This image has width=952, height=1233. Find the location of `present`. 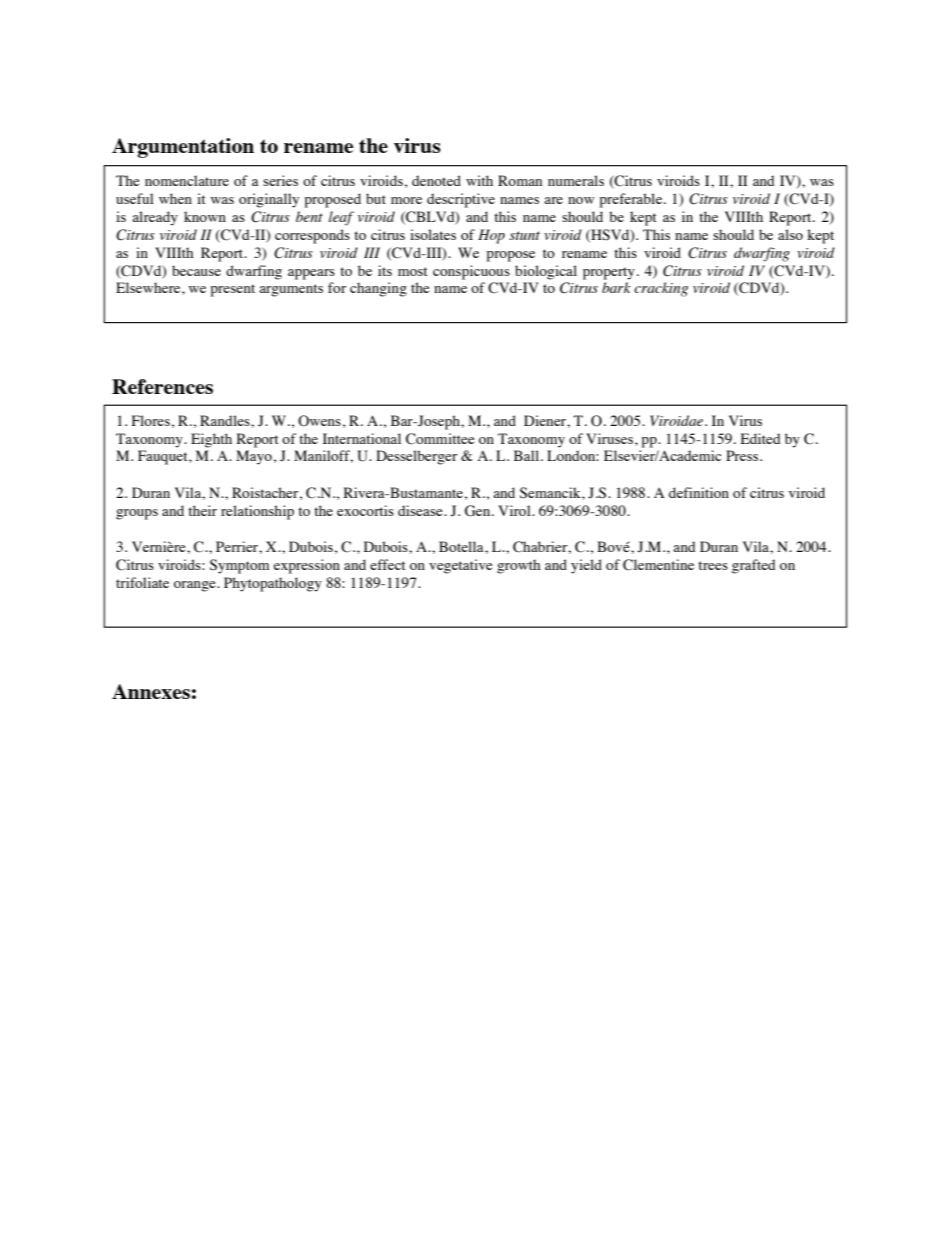

present is located at coordinates (232, 290).
